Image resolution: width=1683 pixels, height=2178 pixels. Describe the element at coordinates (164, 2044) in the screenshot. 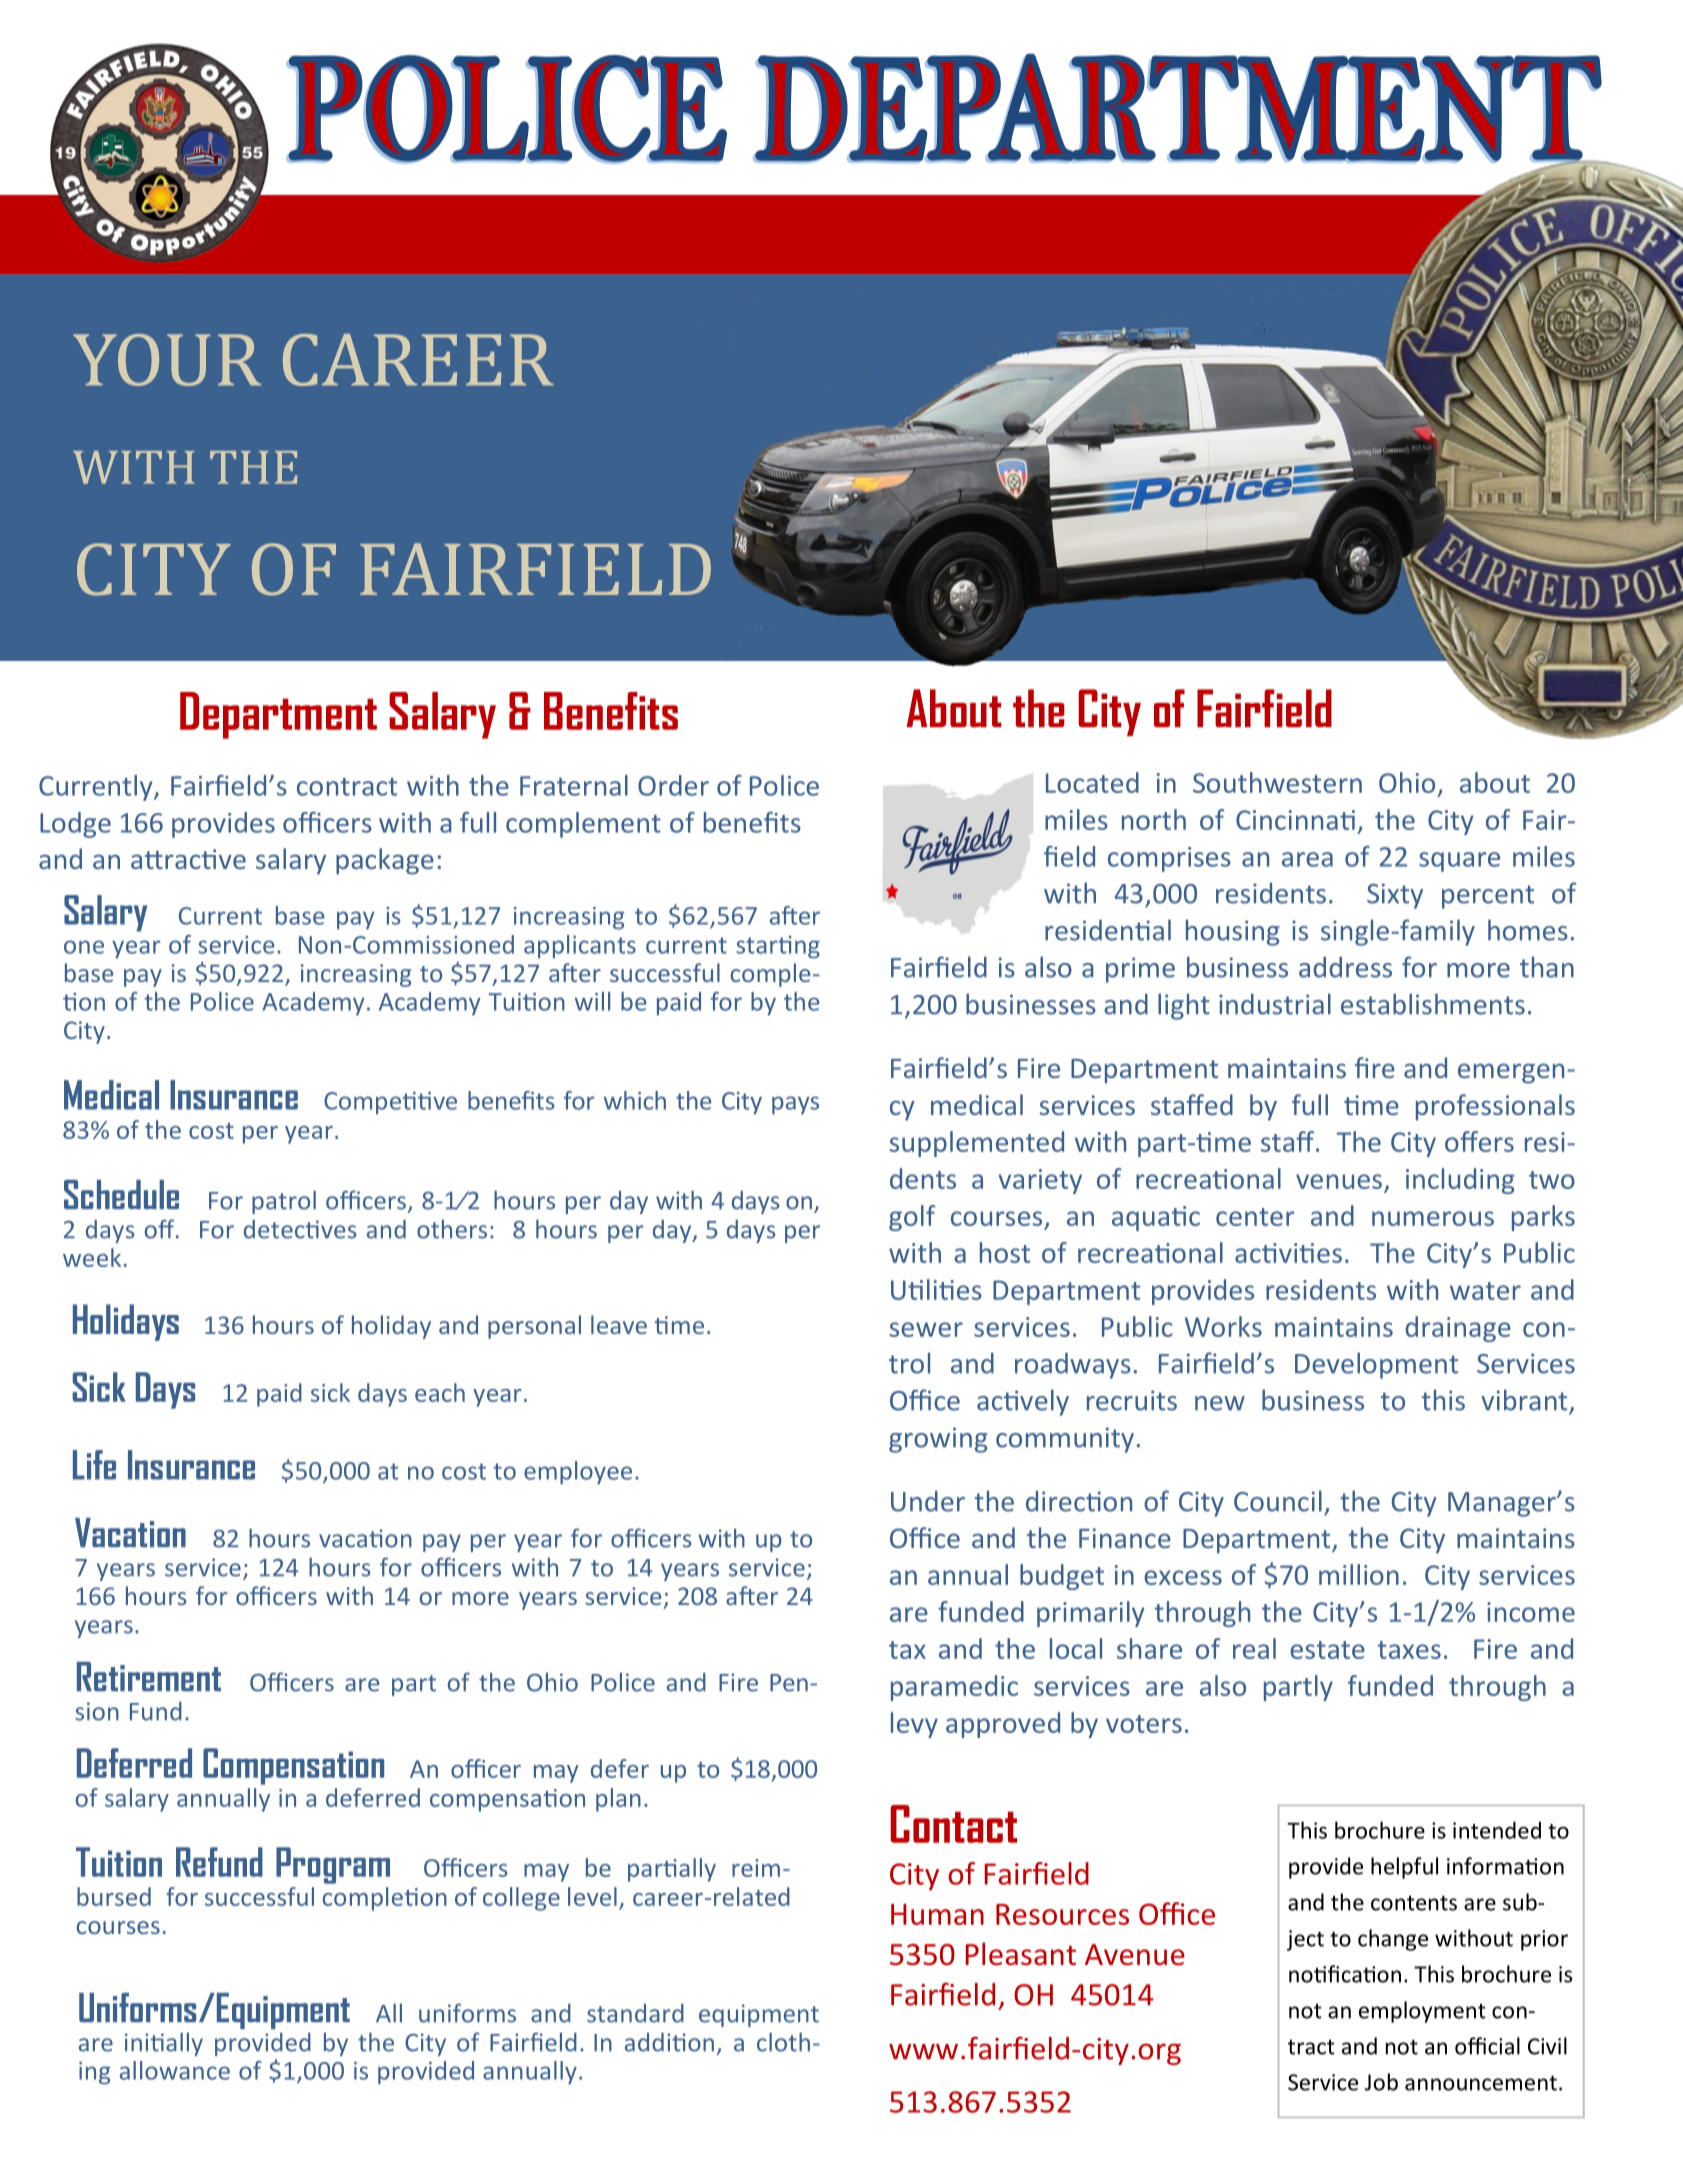

I see `initially` at that location.
